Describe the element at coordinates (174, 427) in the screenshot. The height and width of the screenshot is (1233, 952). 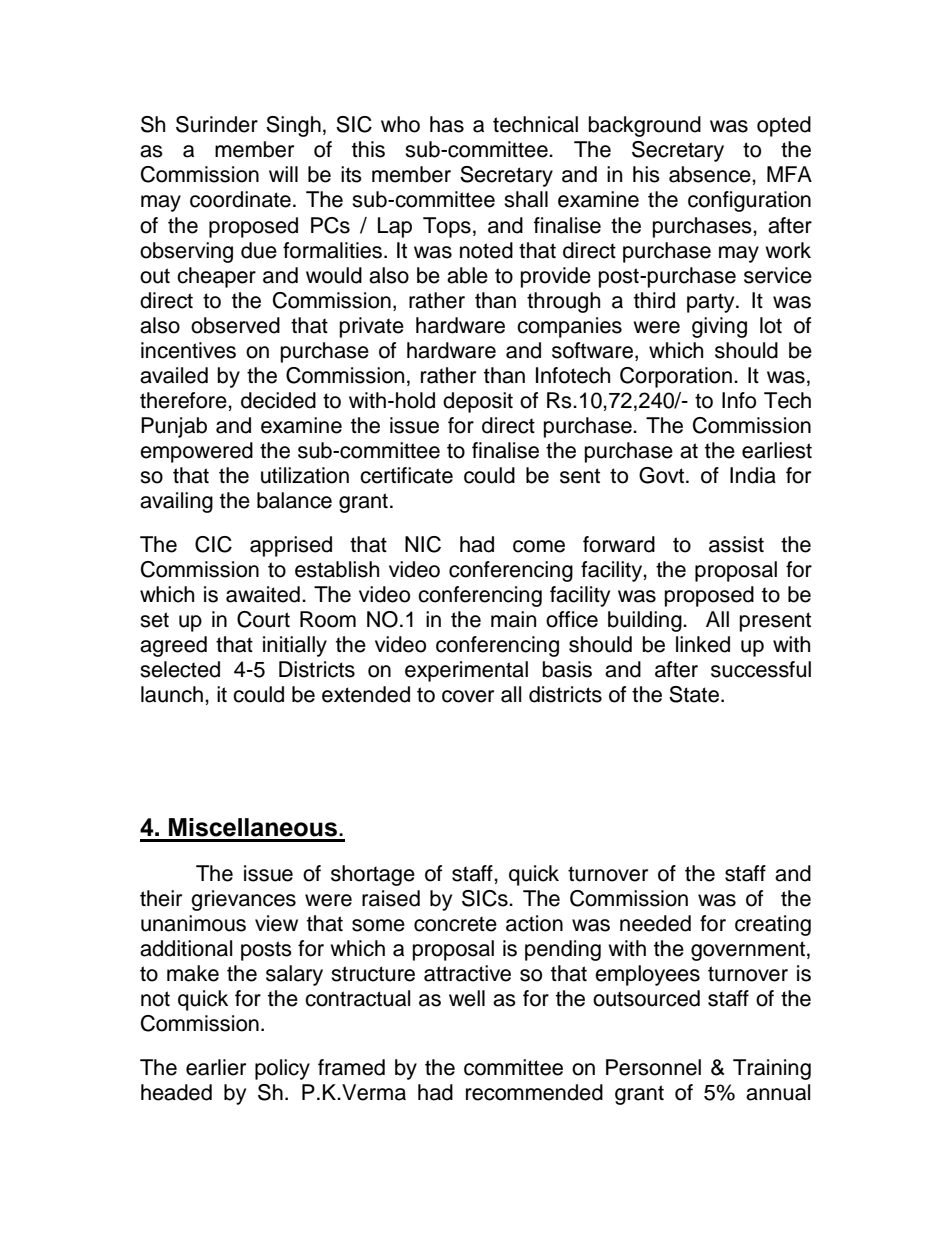
I see `Punjab` at that location.
